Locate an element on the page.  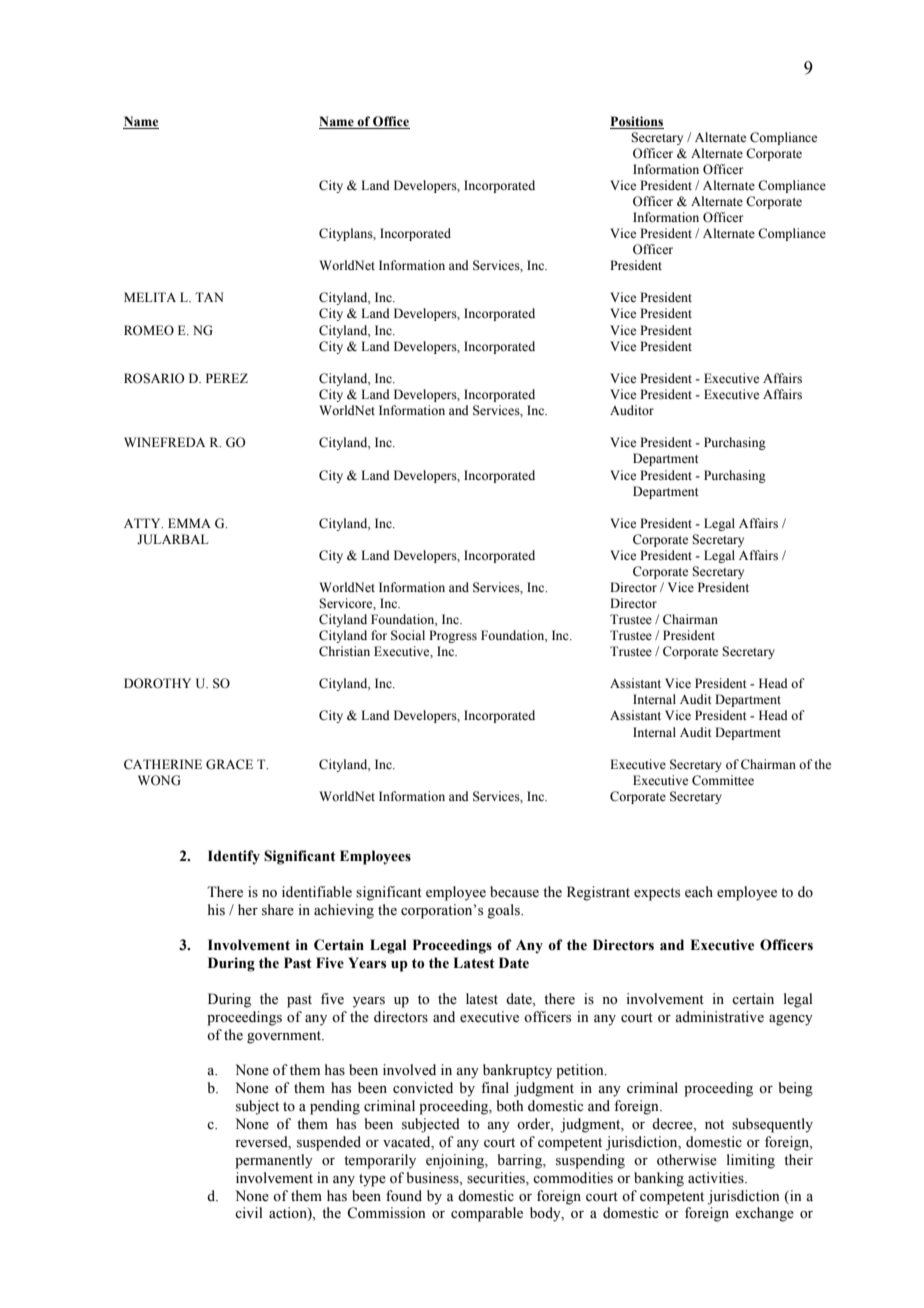
Progress is located at coordinates (453, 636).
